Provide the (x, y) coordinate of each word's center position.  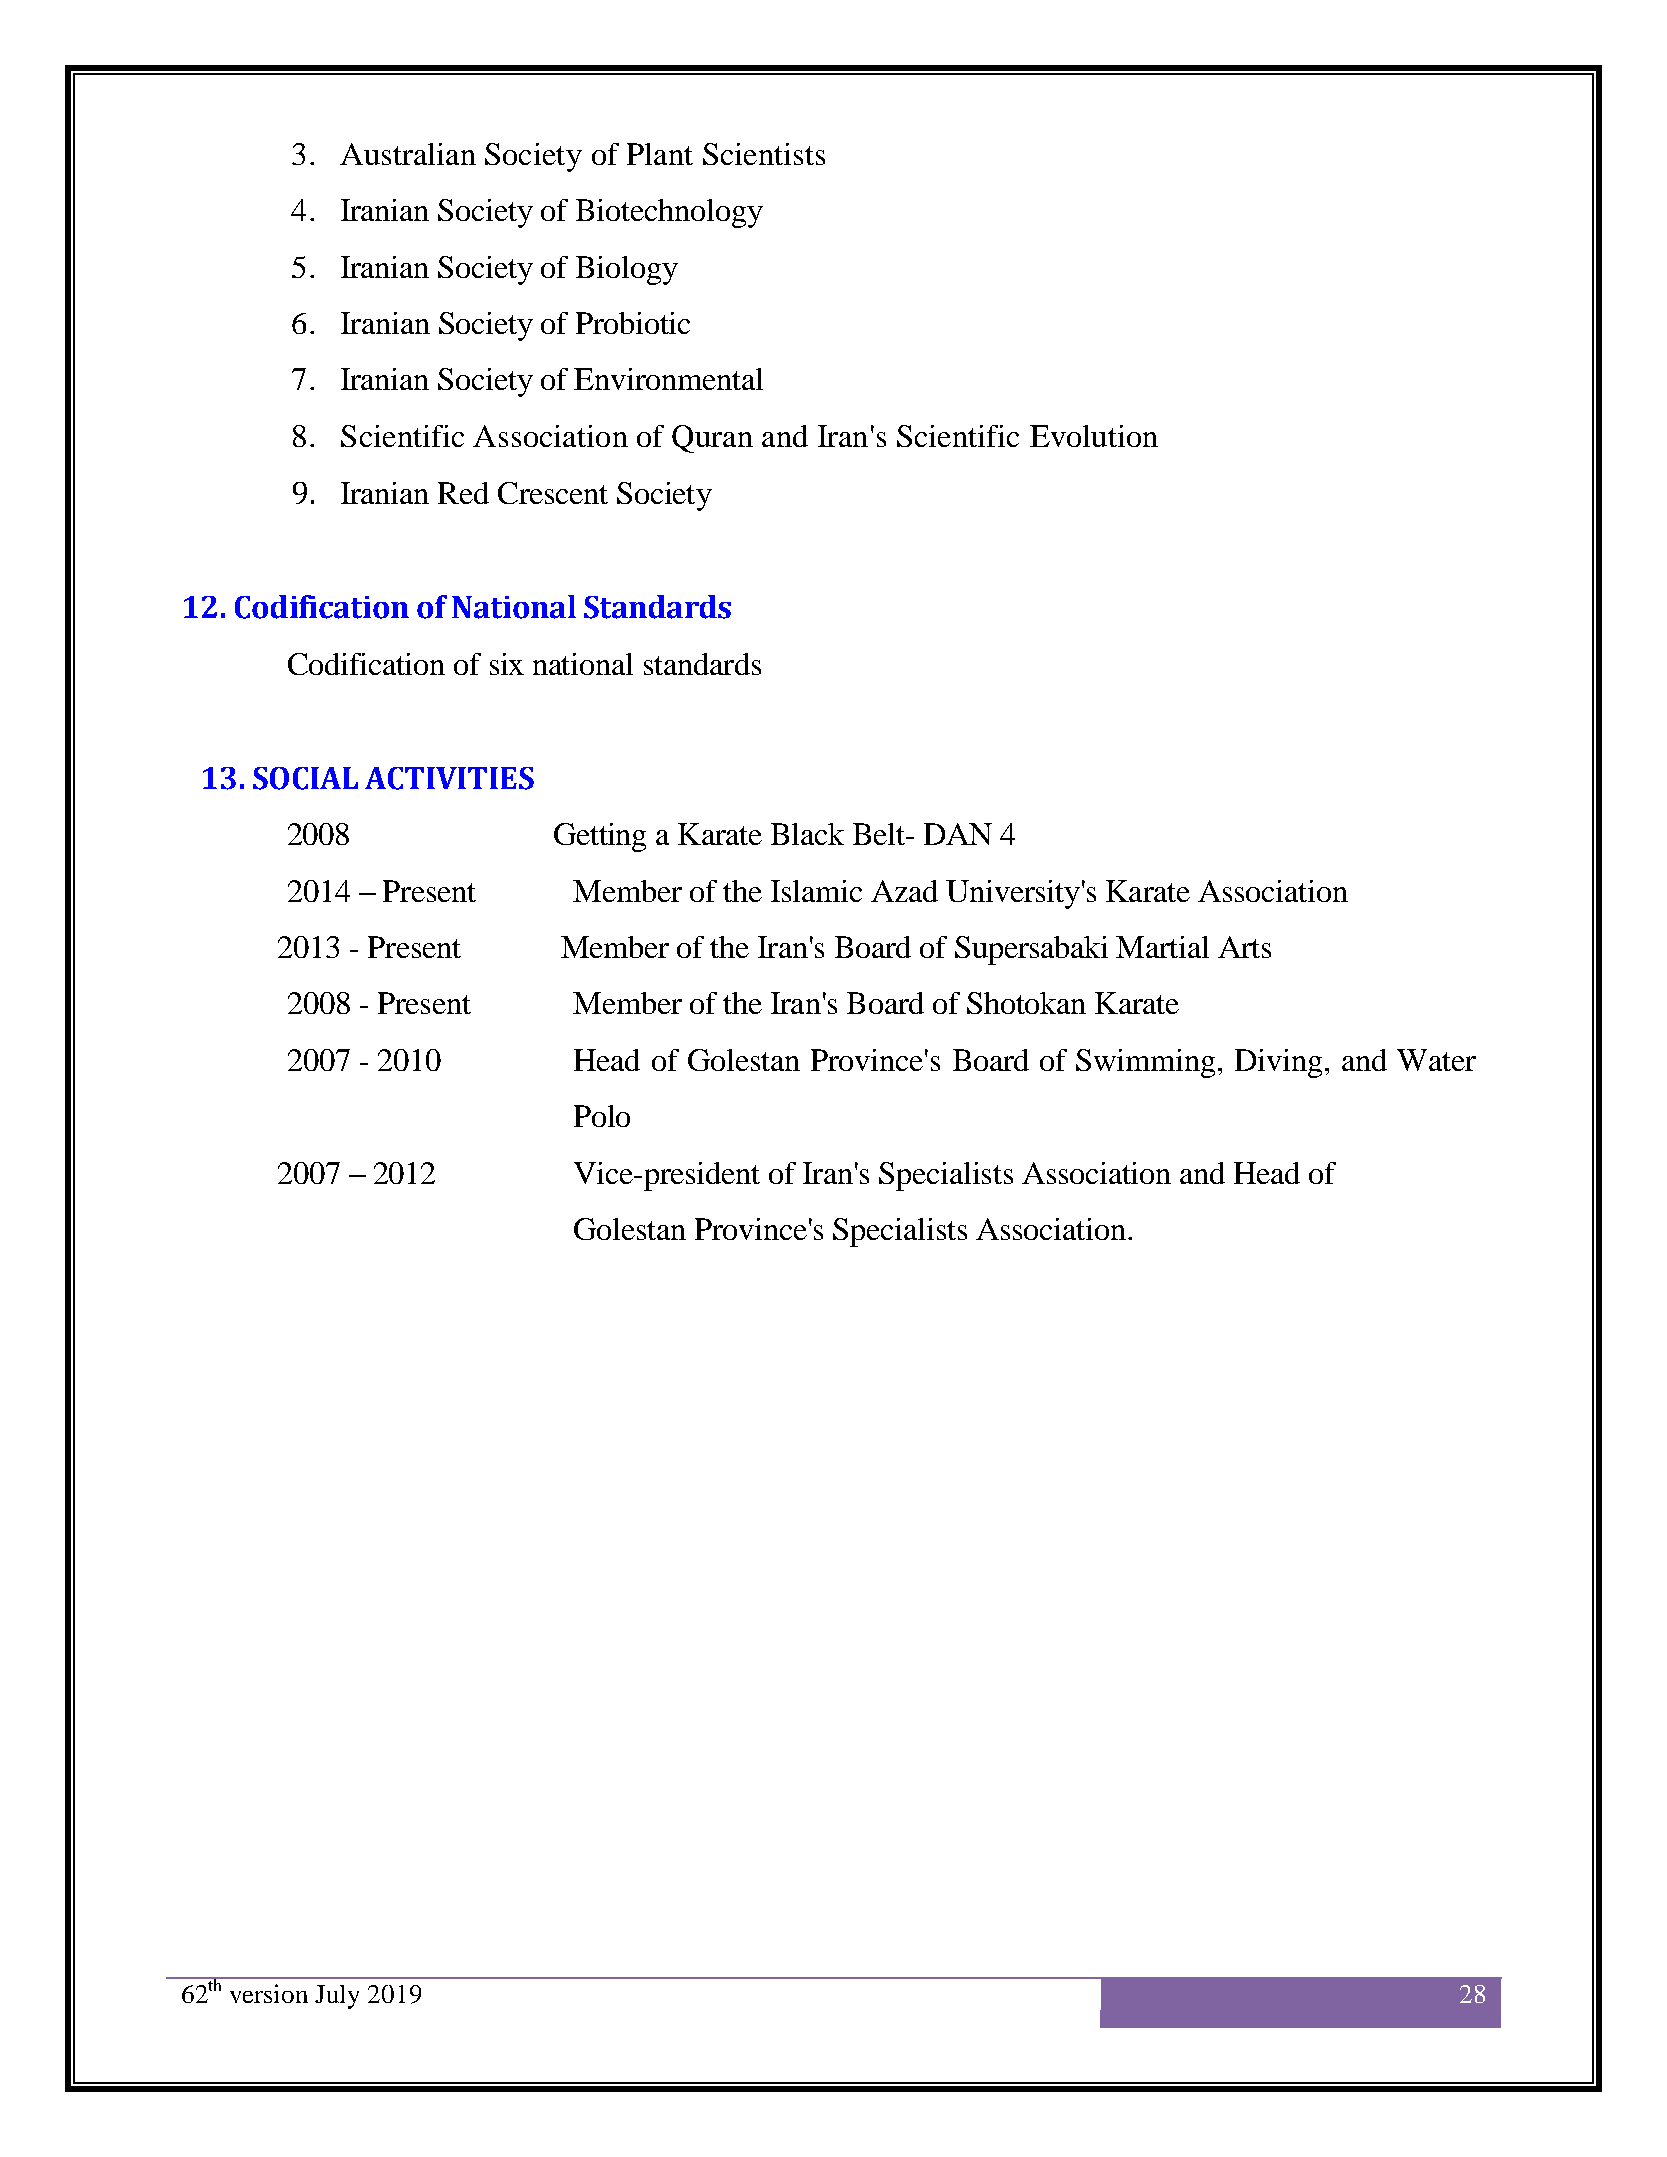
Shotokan (1026, 1003)
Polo (602, 1116)
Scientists (764, 154)
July (337, 1997)
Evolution (1094, 436)
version (269, 1993)
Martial (1162, 947)
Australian (408, 154)
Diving (1278, 1063)
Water (1436, 1060)
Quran (712, 439)
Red (463, 493)
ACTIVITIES (449, 778)
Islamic (816, 891)
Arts (1244, 947)
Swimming (1147, 1063)
